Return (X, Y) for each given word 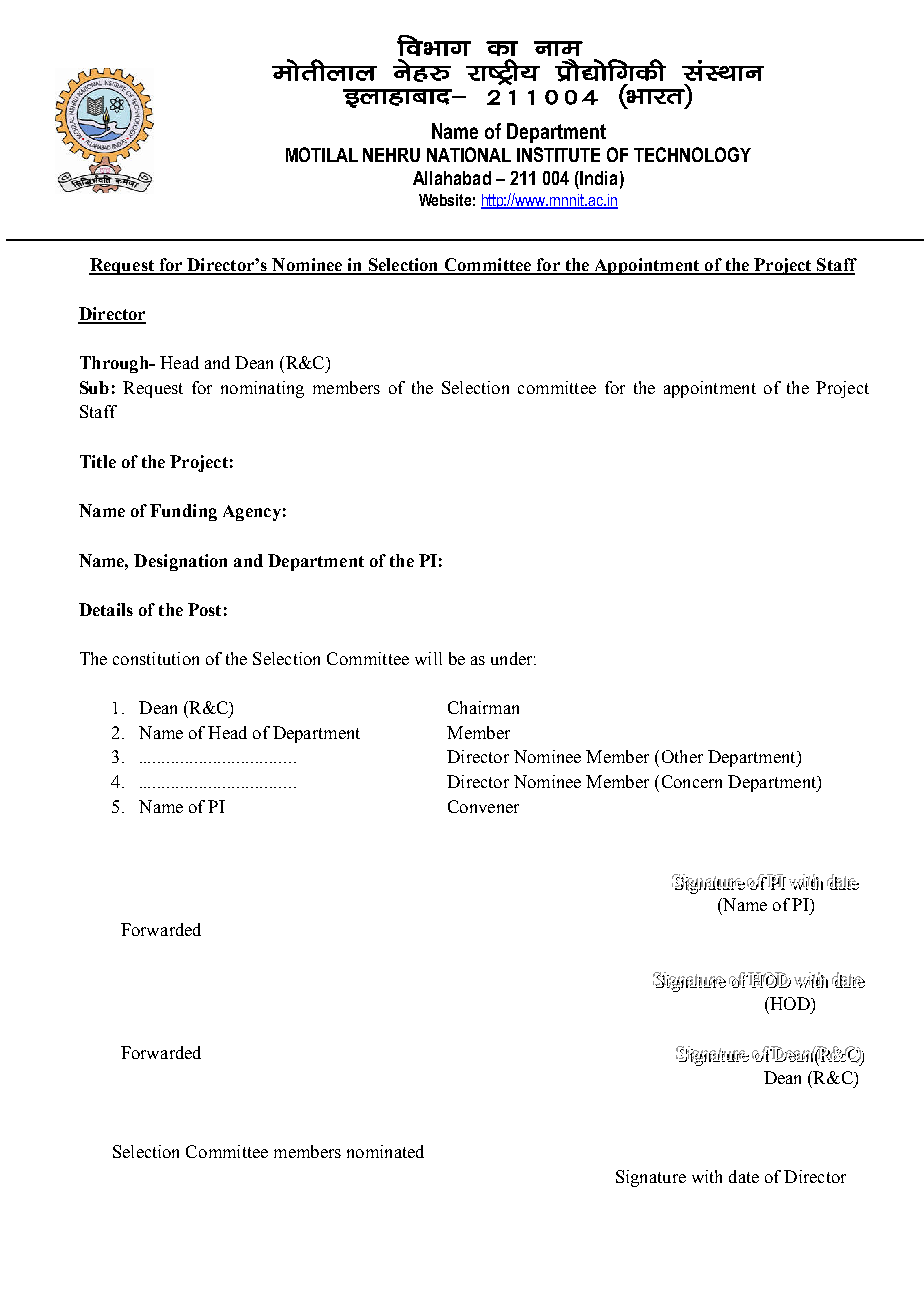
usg (412, 70)
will (428, 658)
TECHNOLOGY (692, 154)
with (707, 1176)
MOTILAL (322, 154)
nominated (385, 1151)
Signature (651, 1178)
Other (682, 756)
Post (204, 609)
